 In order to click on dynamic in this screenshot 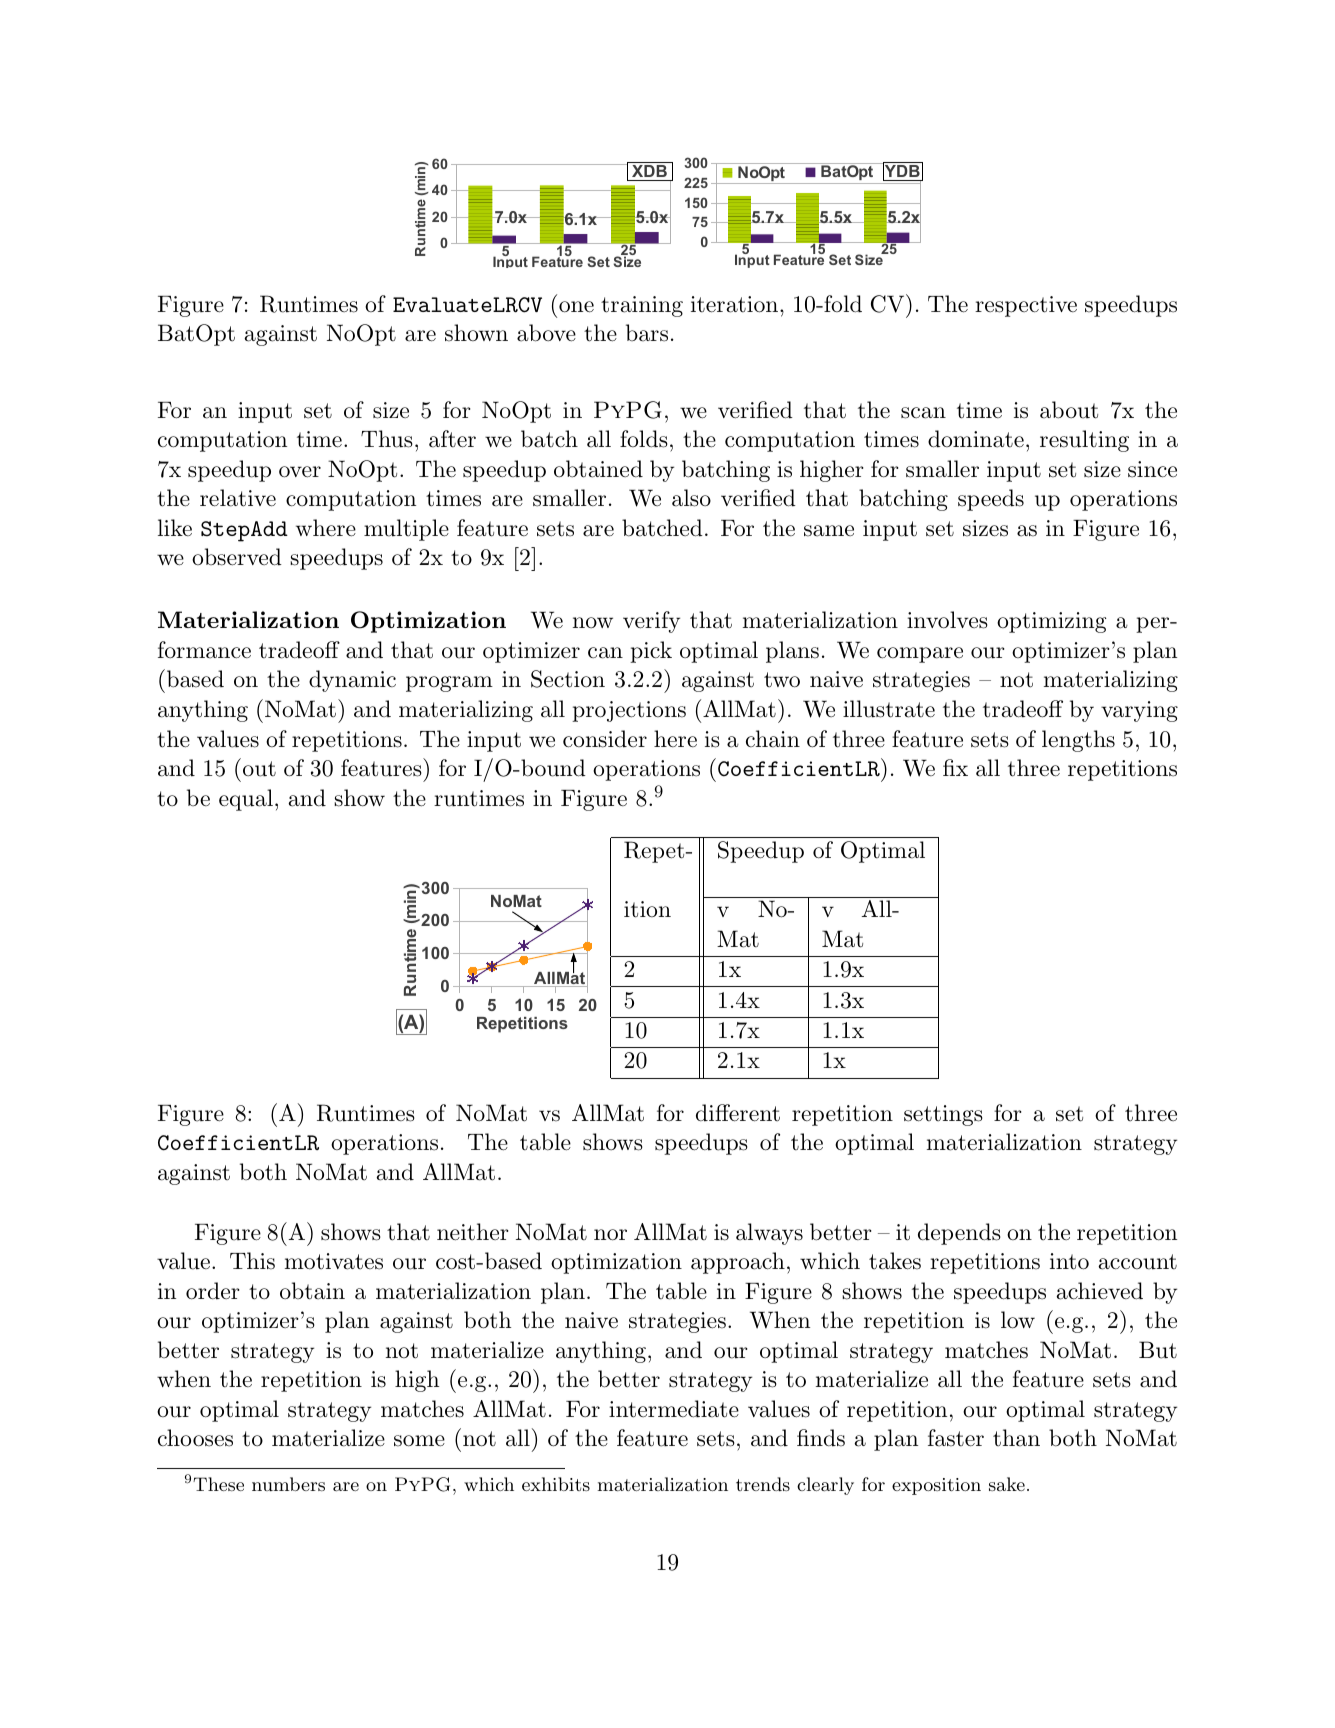, I will do `click(352, 681)`.
